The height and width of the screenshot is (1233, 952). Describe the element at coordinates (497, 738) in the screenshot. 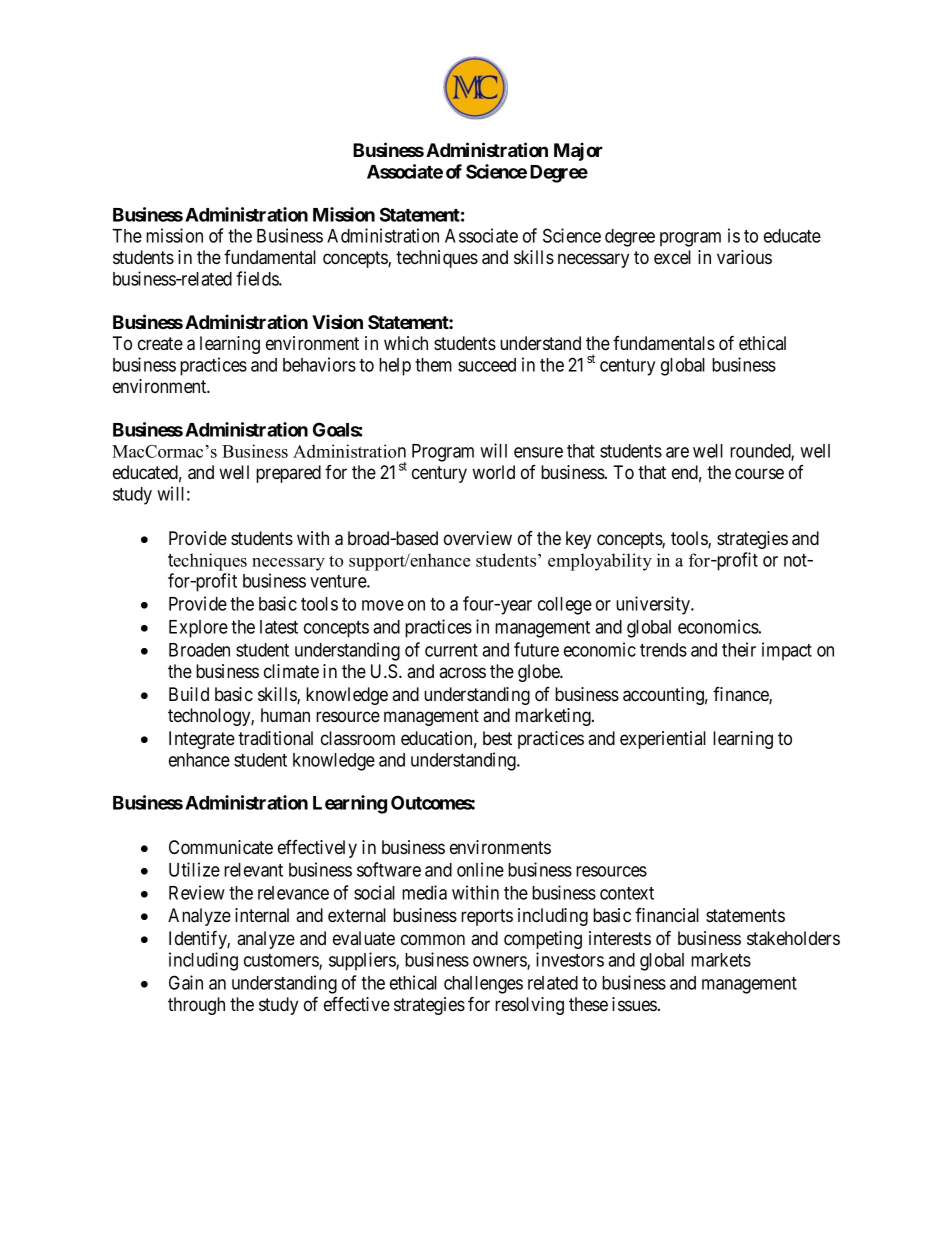

I see `best` at that location.
